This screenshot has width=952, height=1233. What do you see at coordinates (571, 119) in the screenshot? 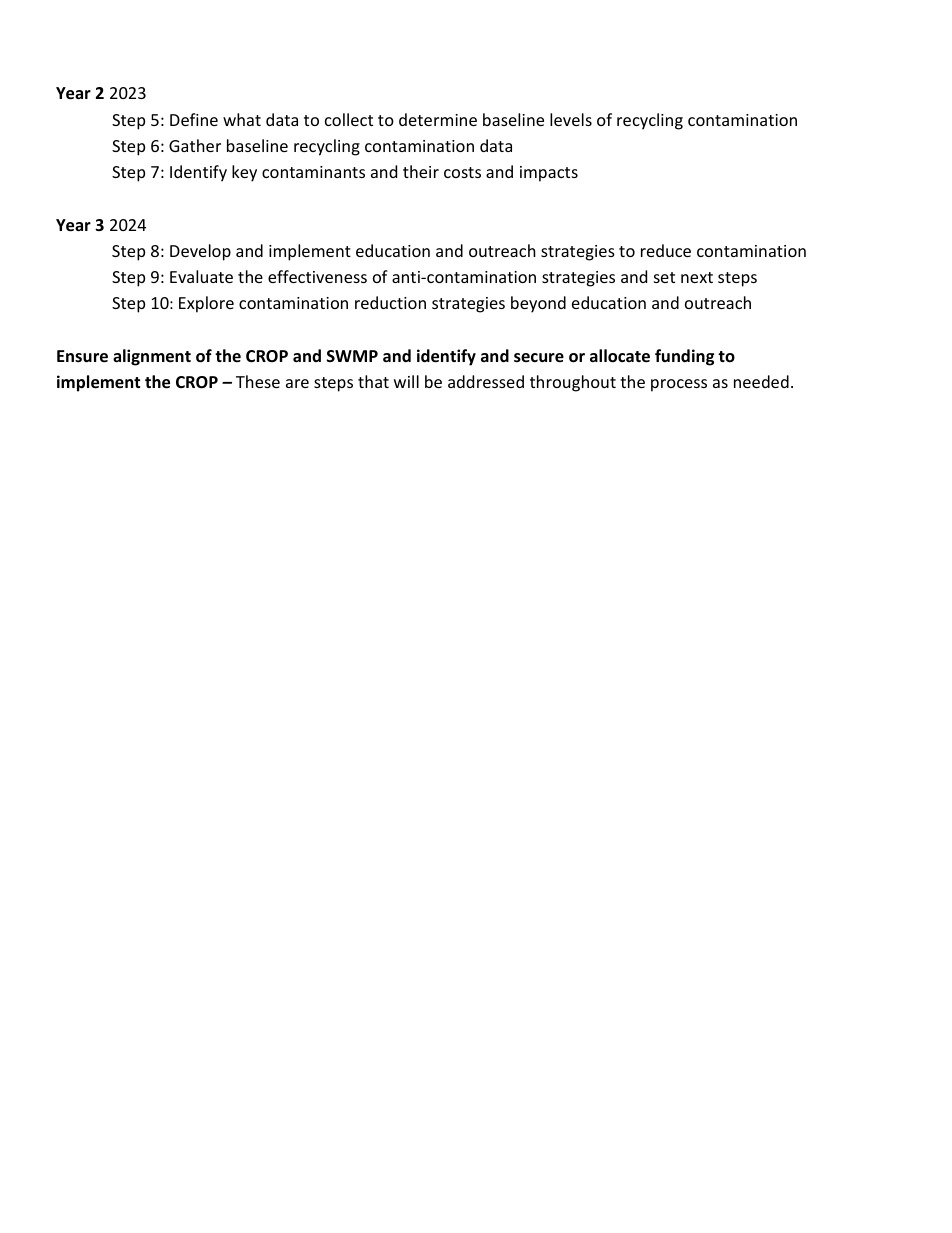
I see `levels` at bounding box center [571, 119].
